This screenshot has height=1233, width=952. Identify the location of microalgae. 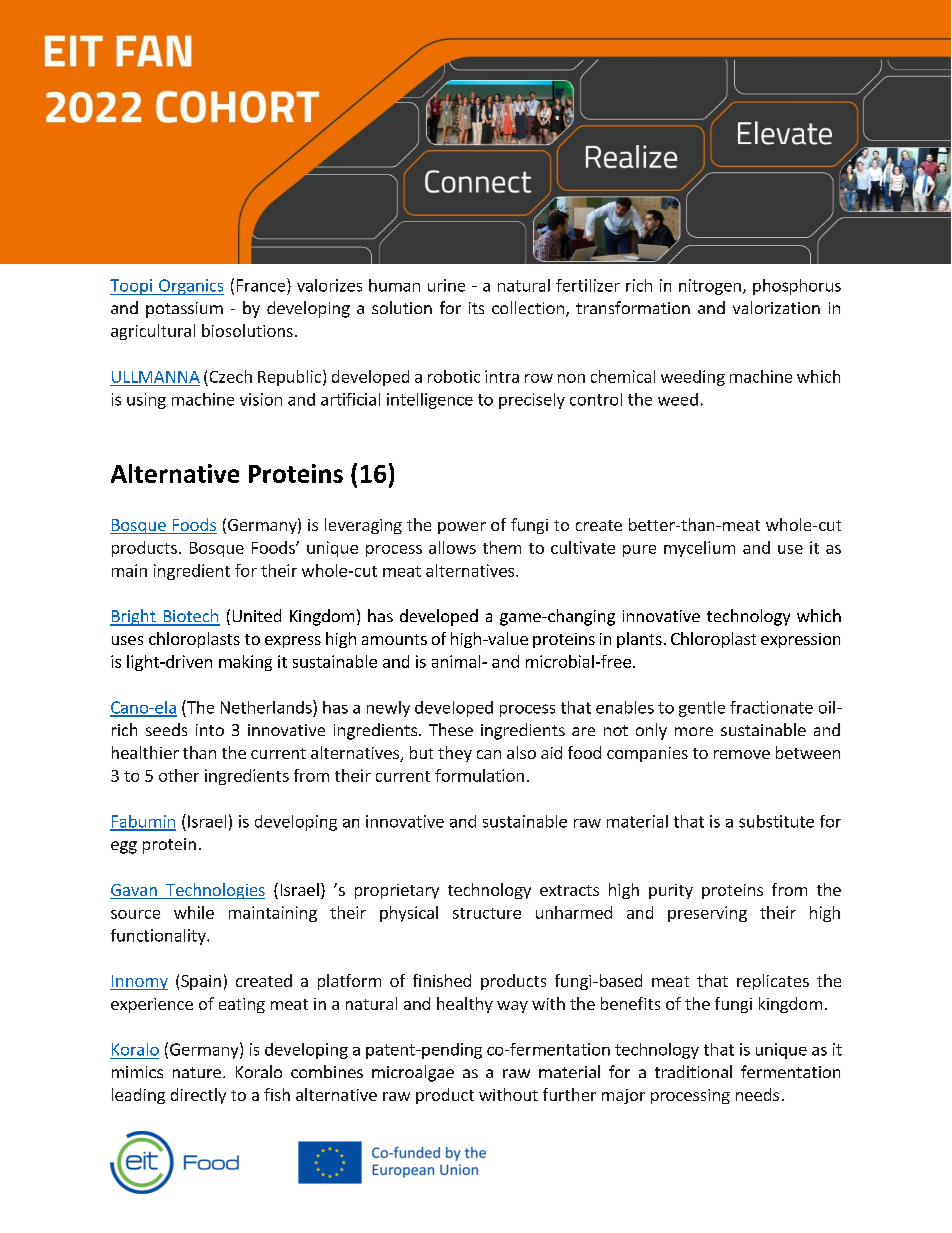
(413, 1073).
